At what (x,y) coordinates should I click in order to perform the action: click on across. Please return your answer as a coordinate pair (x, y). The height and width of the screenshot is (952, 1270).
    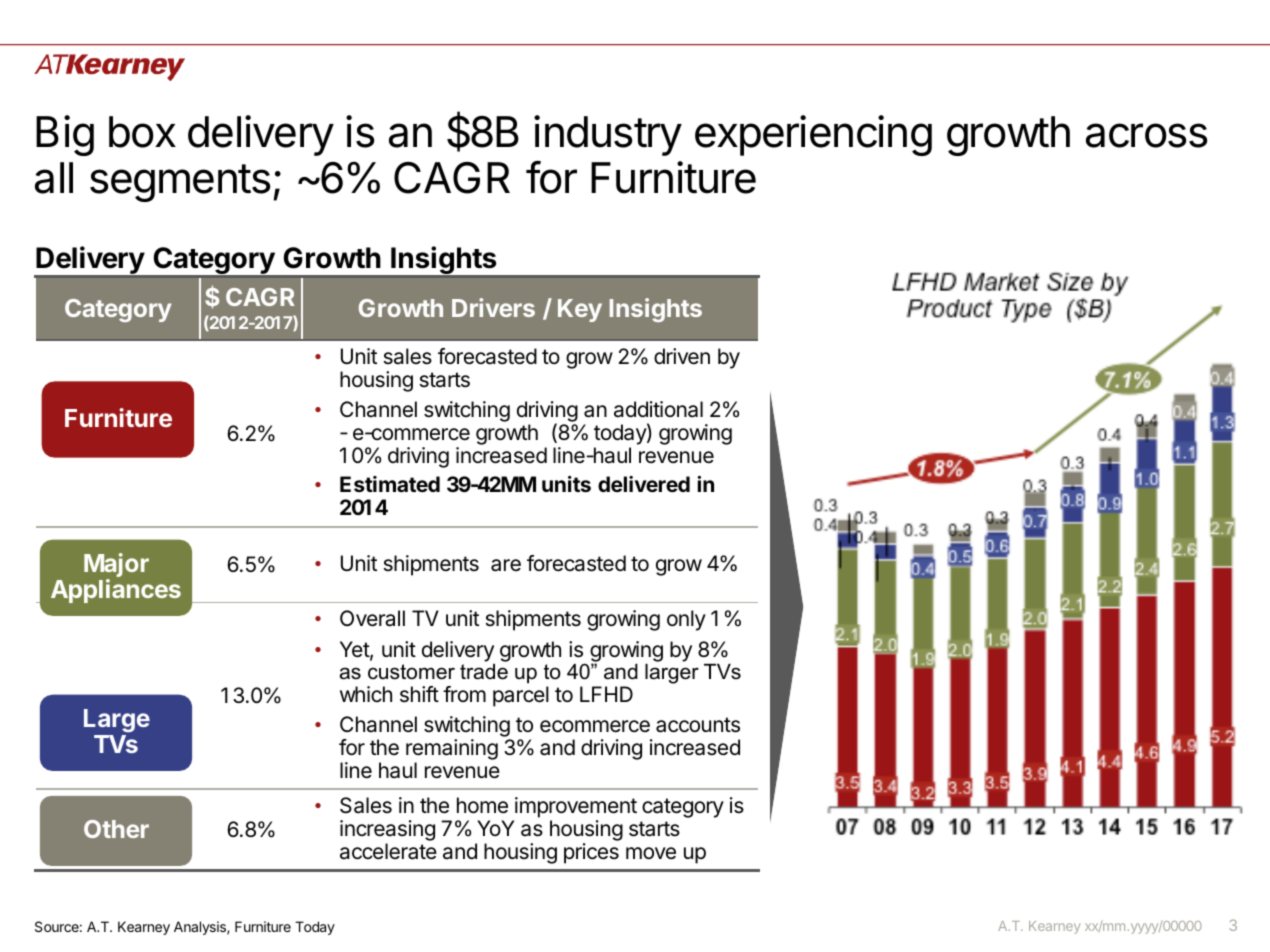
    Looking at the image, I should click on (1147, 135).
